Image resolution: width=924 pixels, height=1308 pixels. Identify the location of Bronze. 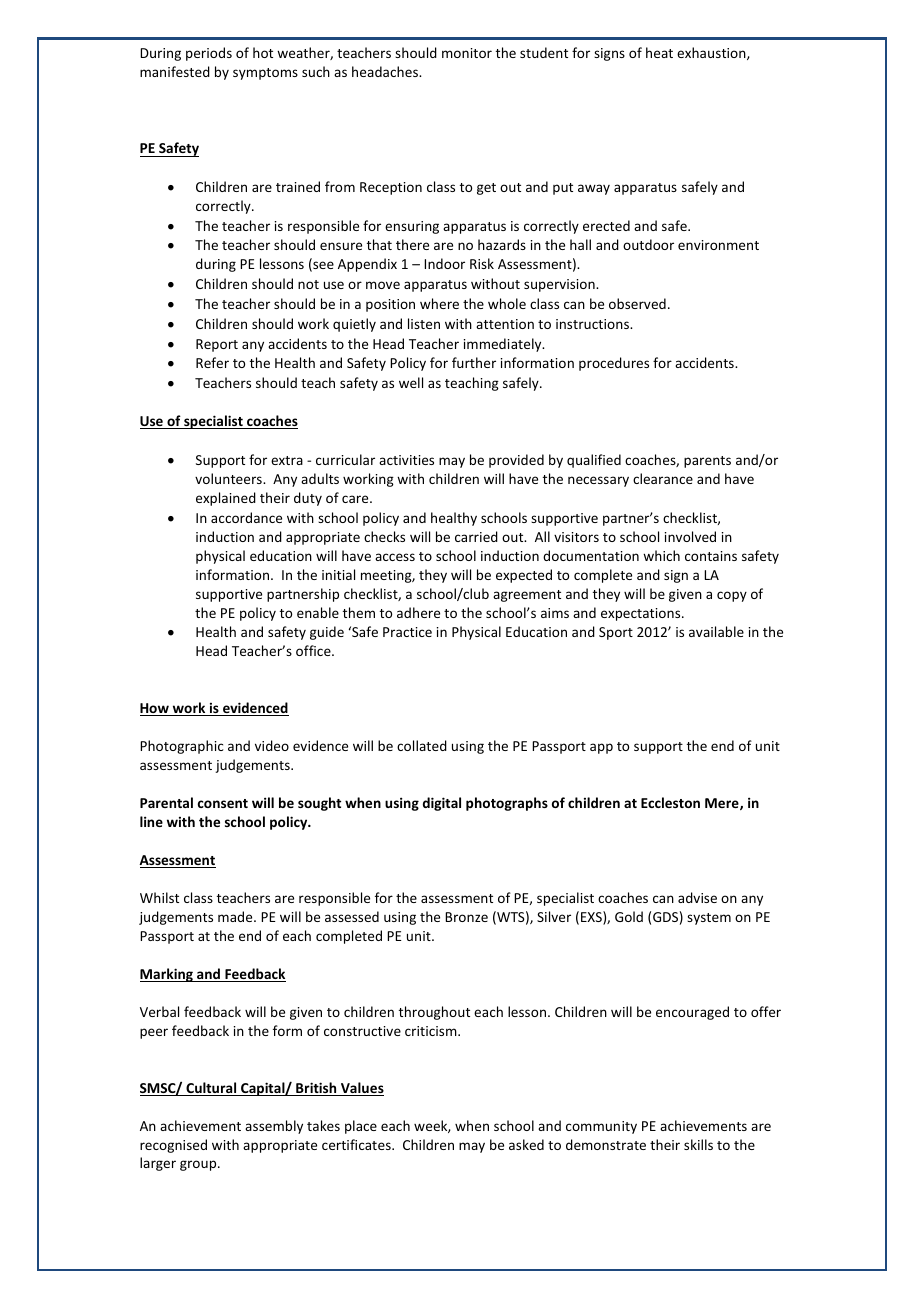
(466, 917).
